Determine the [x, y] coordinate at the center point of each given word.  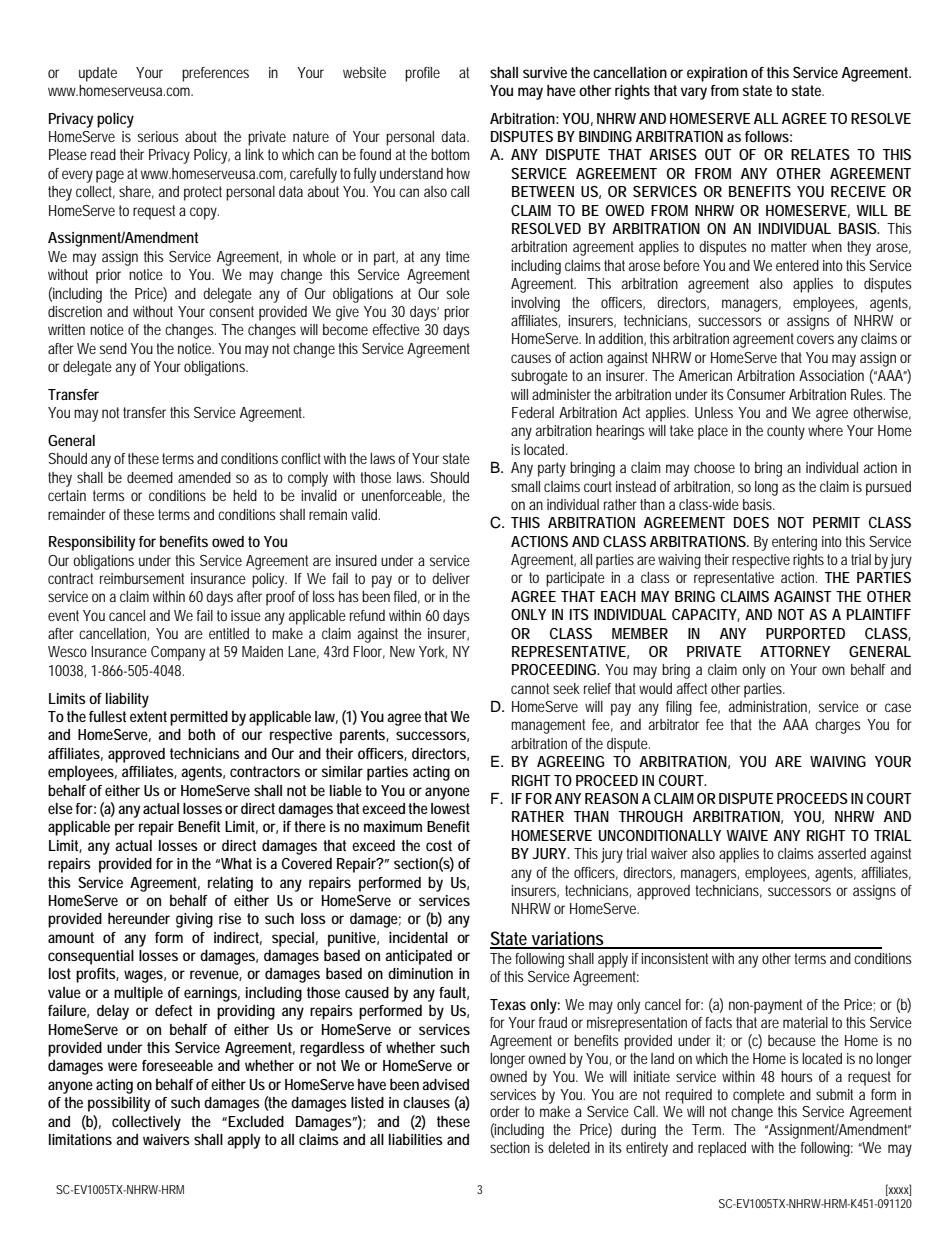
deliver [451, 578]
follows [767, 136]
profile [422, 74]
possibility [119, 1104]
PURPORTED [805, 633]
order [505, 1111]
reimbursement [142, 578]
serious [158, 136]
